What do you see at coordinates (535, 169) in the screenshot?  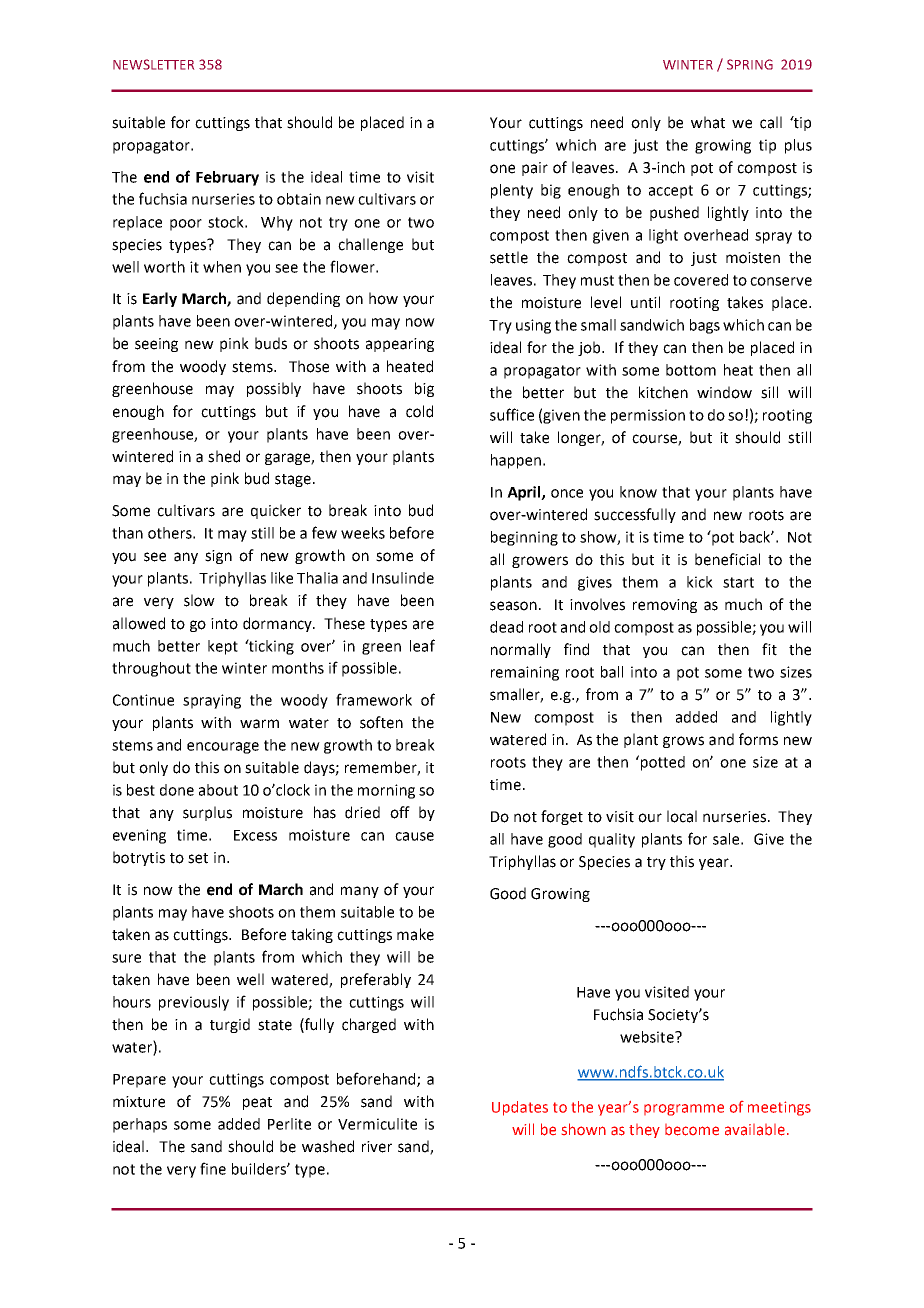 I see `pair` at bounding box center [535, 169].
